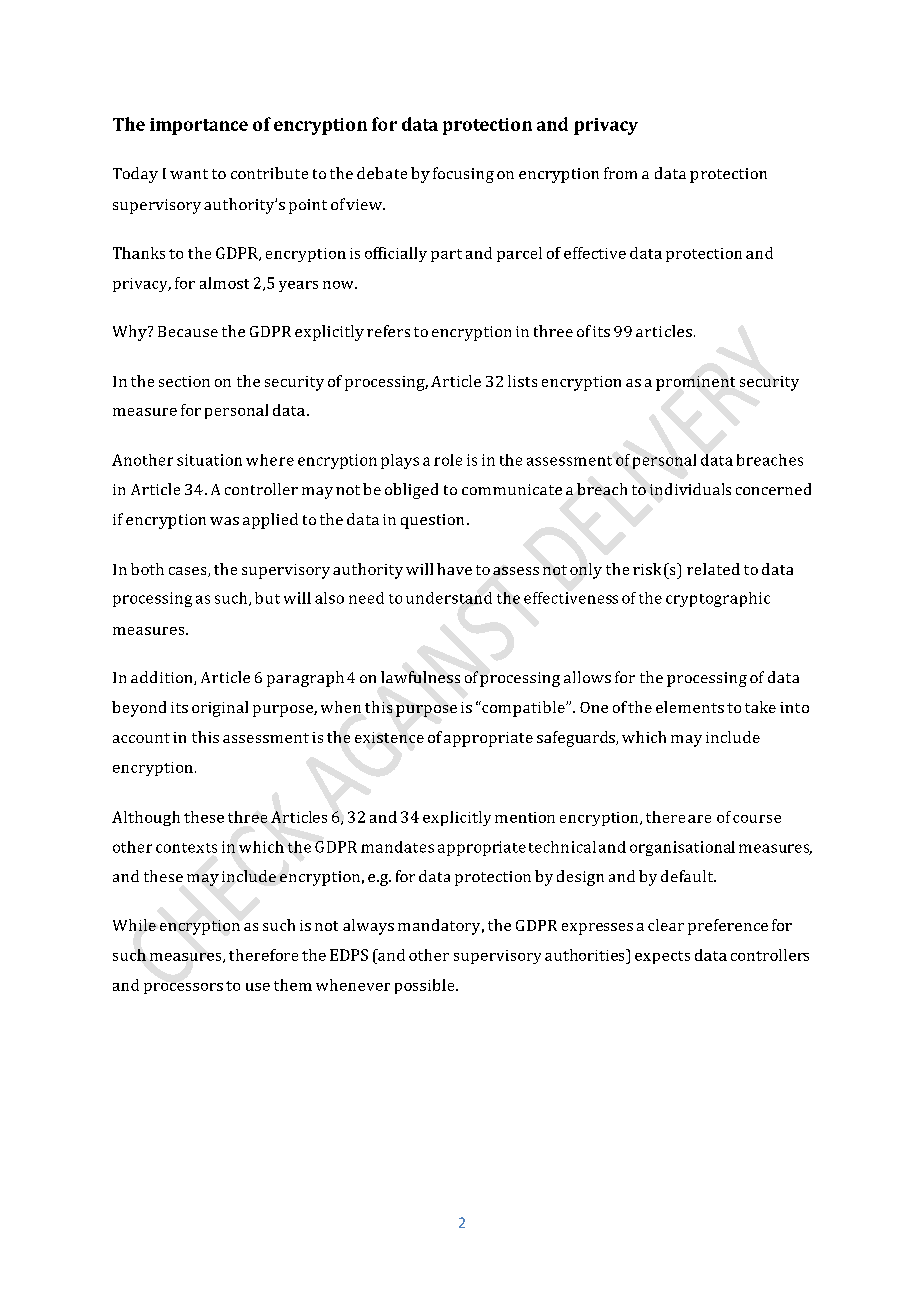  Describe the element at coordinates (620, 173) in the image. I see `from` at that location.
